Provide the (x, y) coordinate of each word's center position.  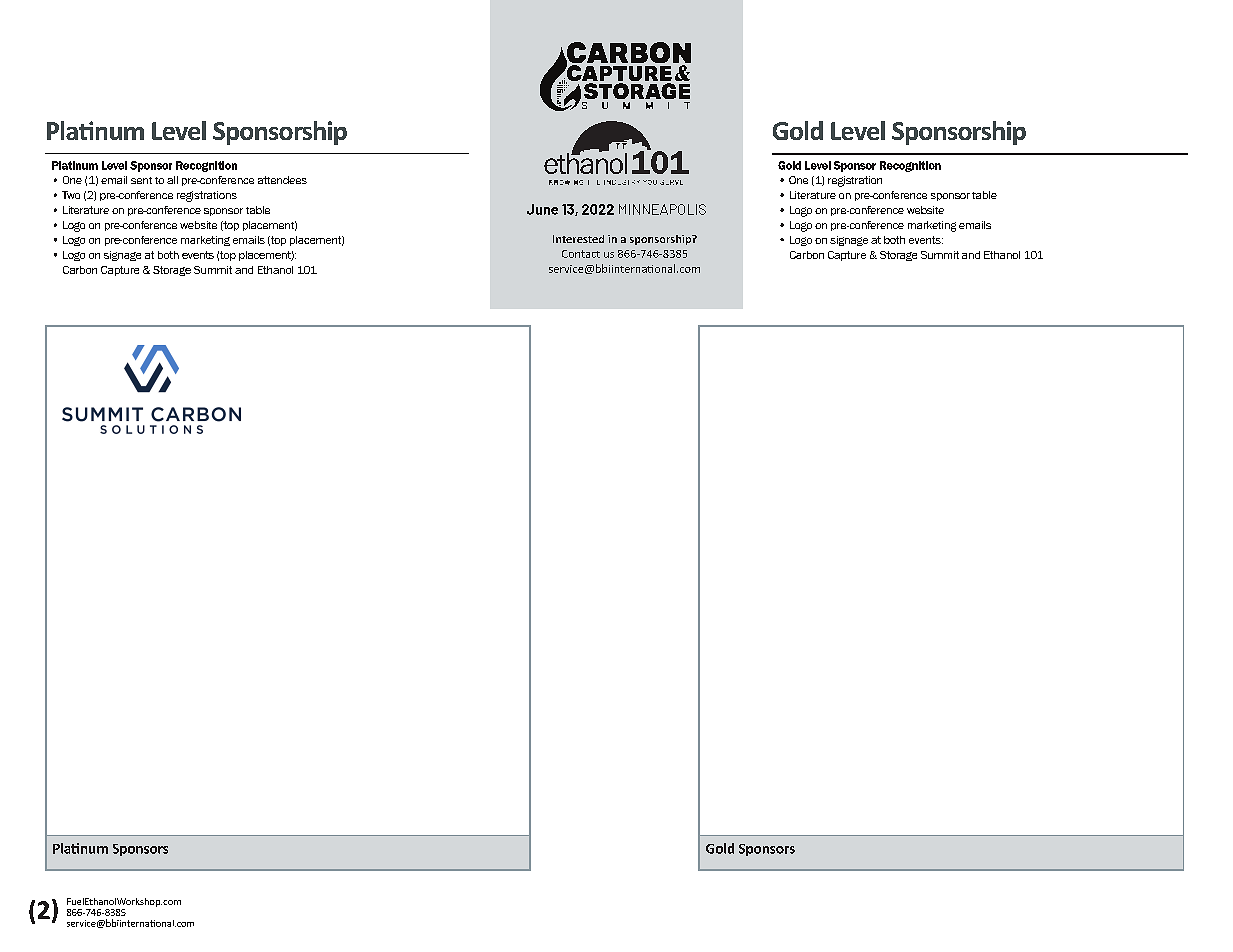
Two (71, 195)
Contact (581, 254)
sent (141, 180)
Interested (578, 239)
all (172, 180)
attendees (282, 180)
